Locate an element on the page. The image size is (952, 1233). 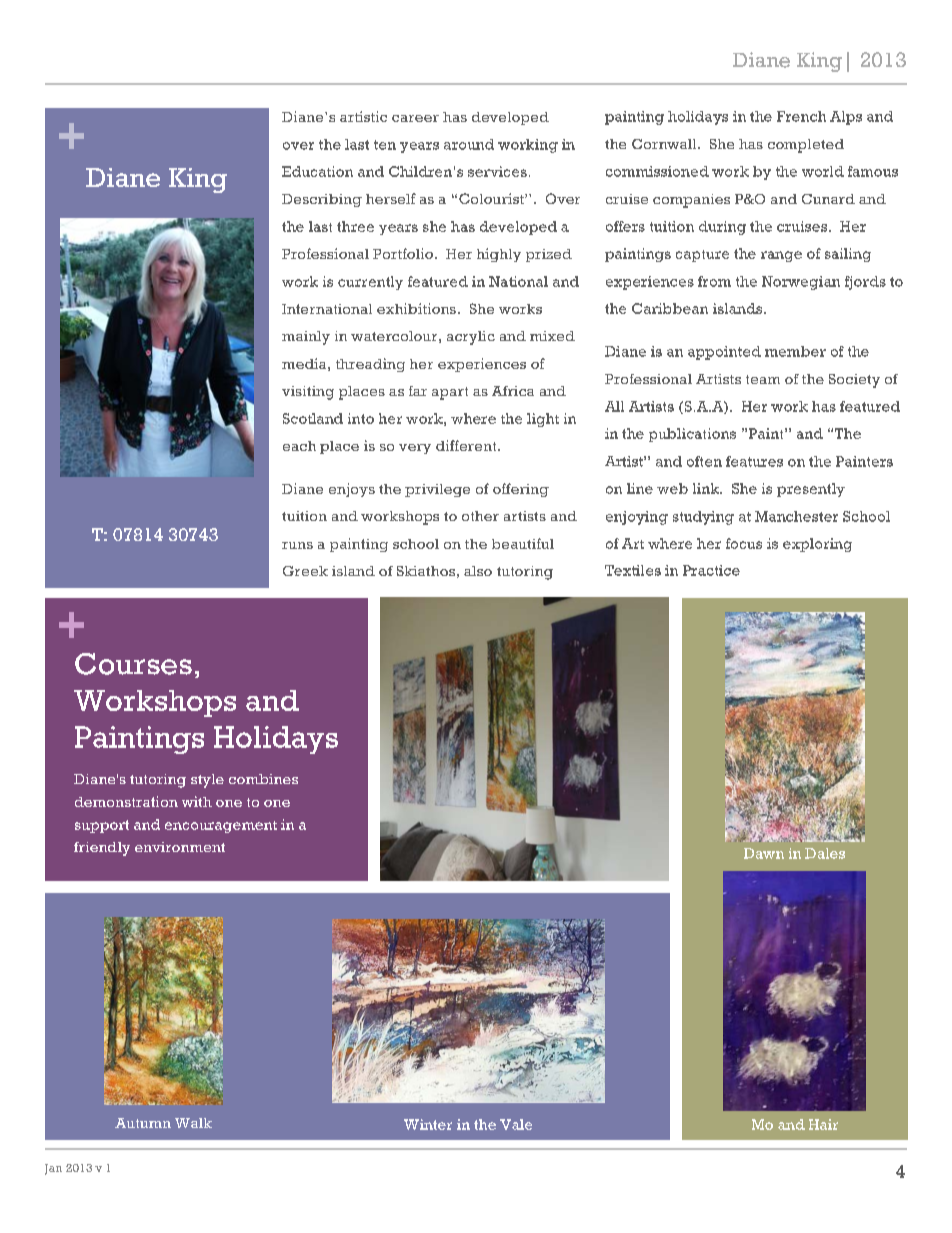
completed is located at coordinates (806, 146).
